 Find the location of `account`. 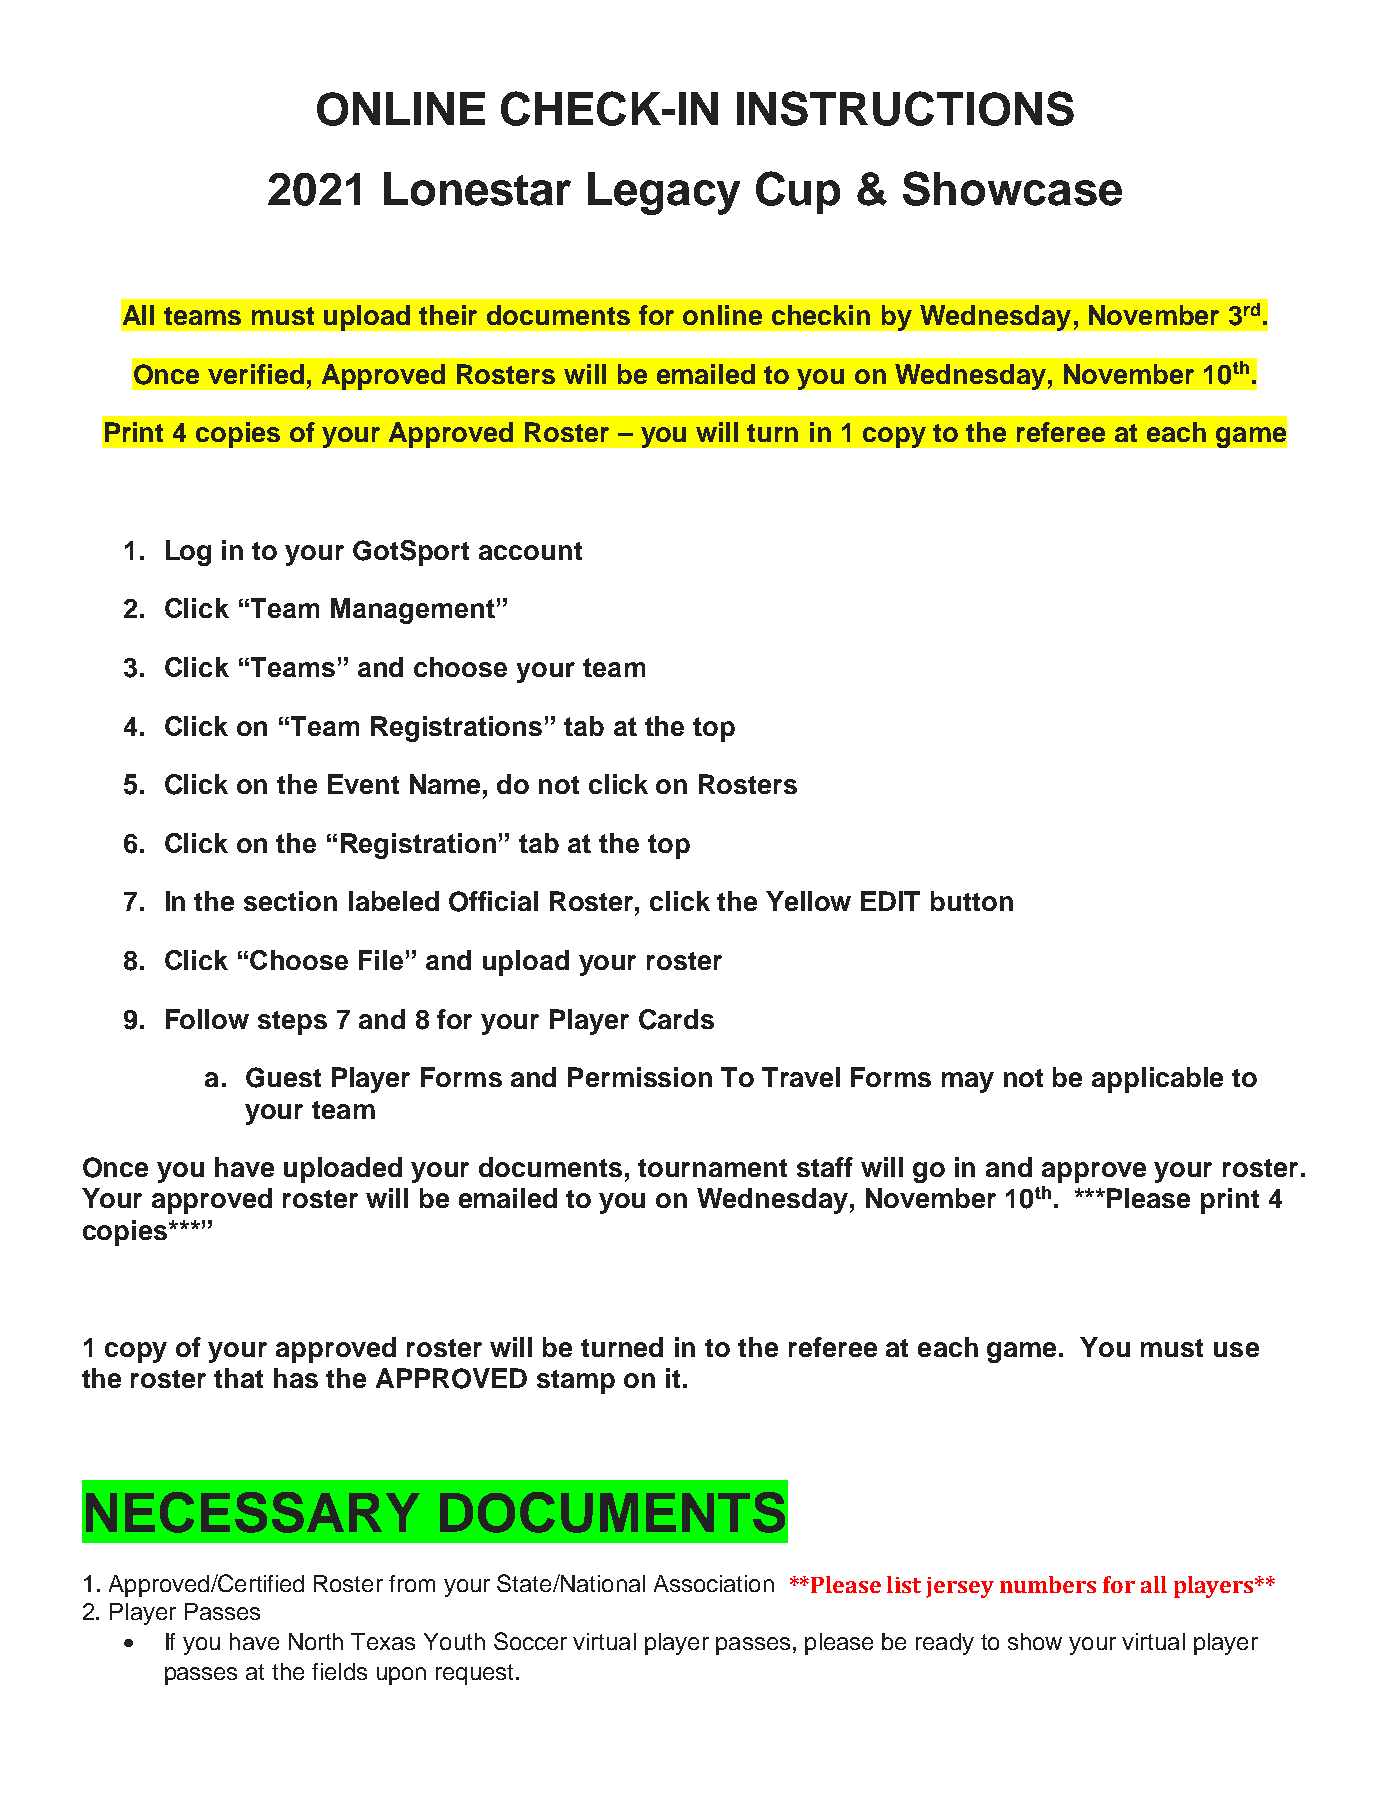

account is located at coordinates (530, 551).
